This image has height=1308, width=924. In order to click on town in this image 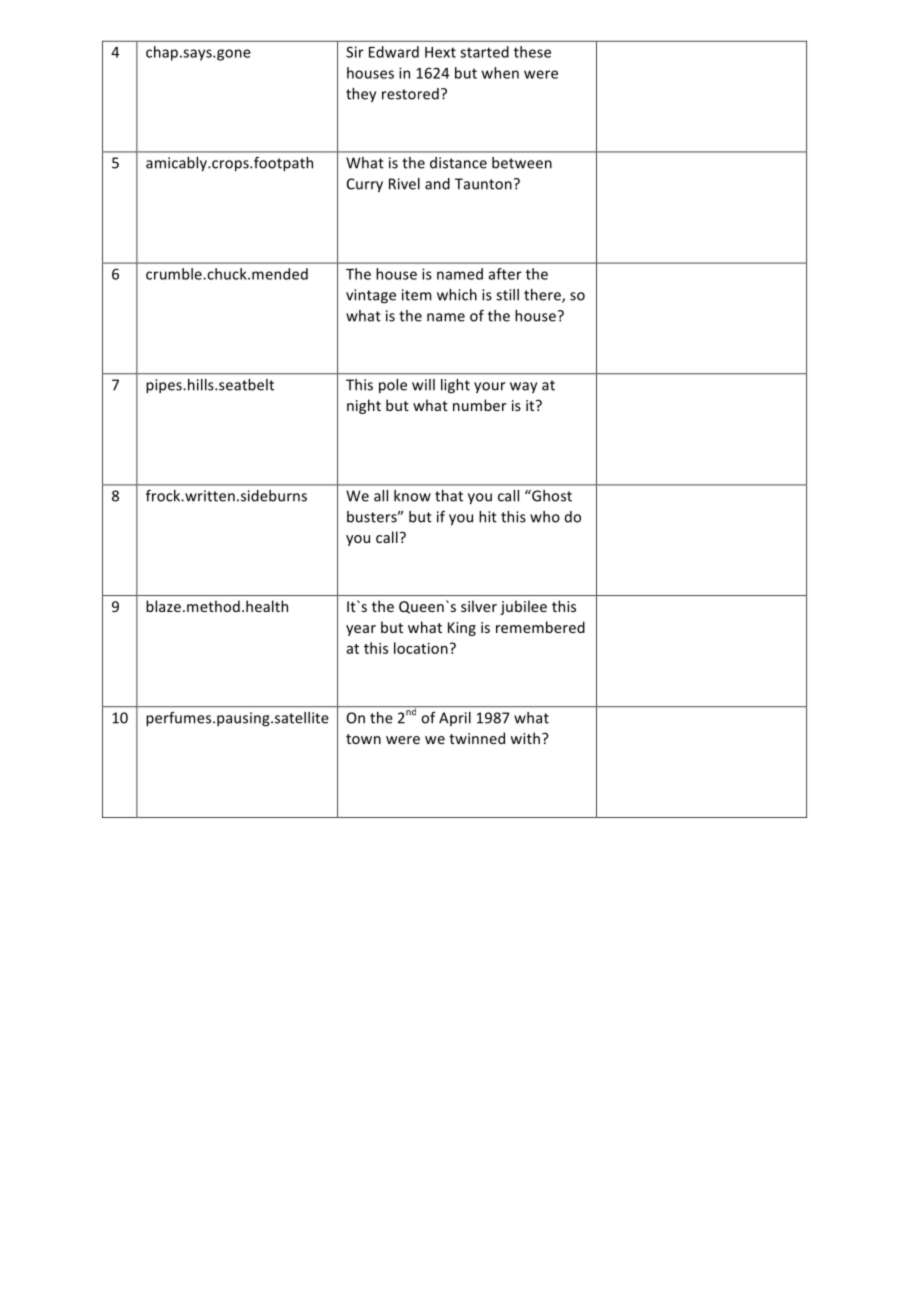, I will do `click(363, 739)`.
